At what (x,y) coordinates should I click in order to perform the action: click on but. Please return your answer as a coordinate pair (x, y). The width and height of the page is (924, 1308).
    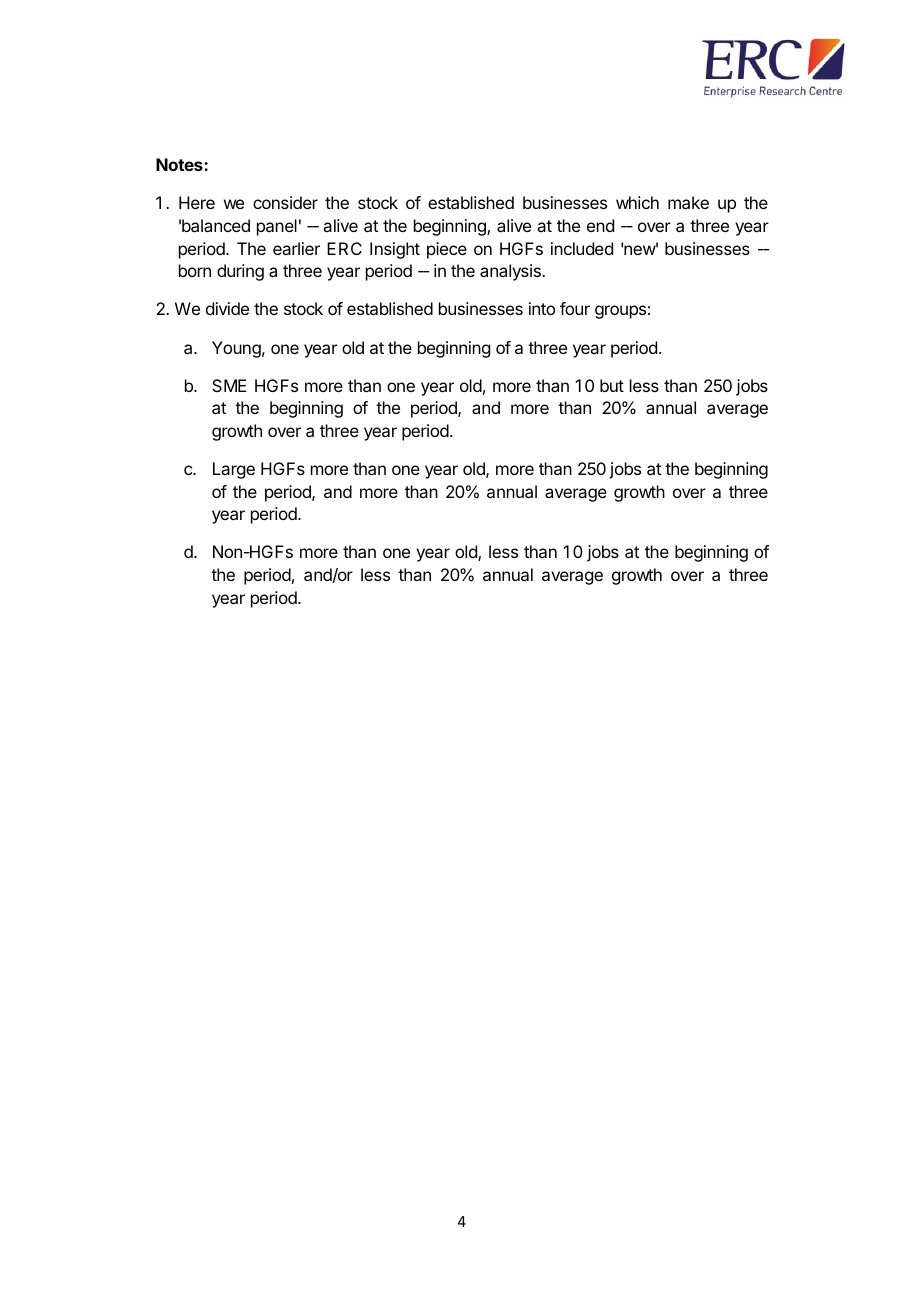
    Looking at the image, I should click on (612, 385).
